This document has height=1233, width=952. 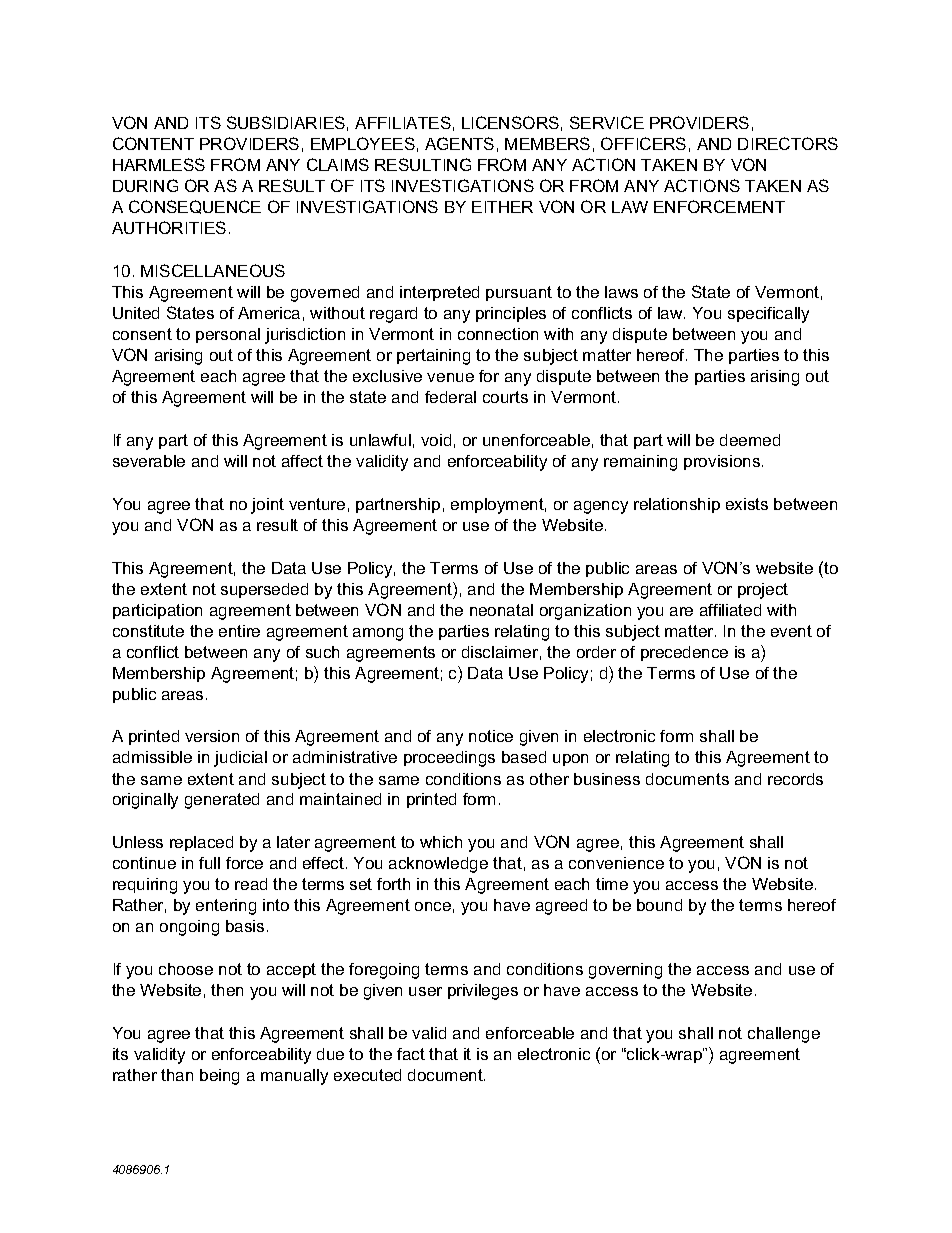 What do you see at coordinates (159, 164) in the document?
I see `HARMLESS` at bounding box center [159, 164].
